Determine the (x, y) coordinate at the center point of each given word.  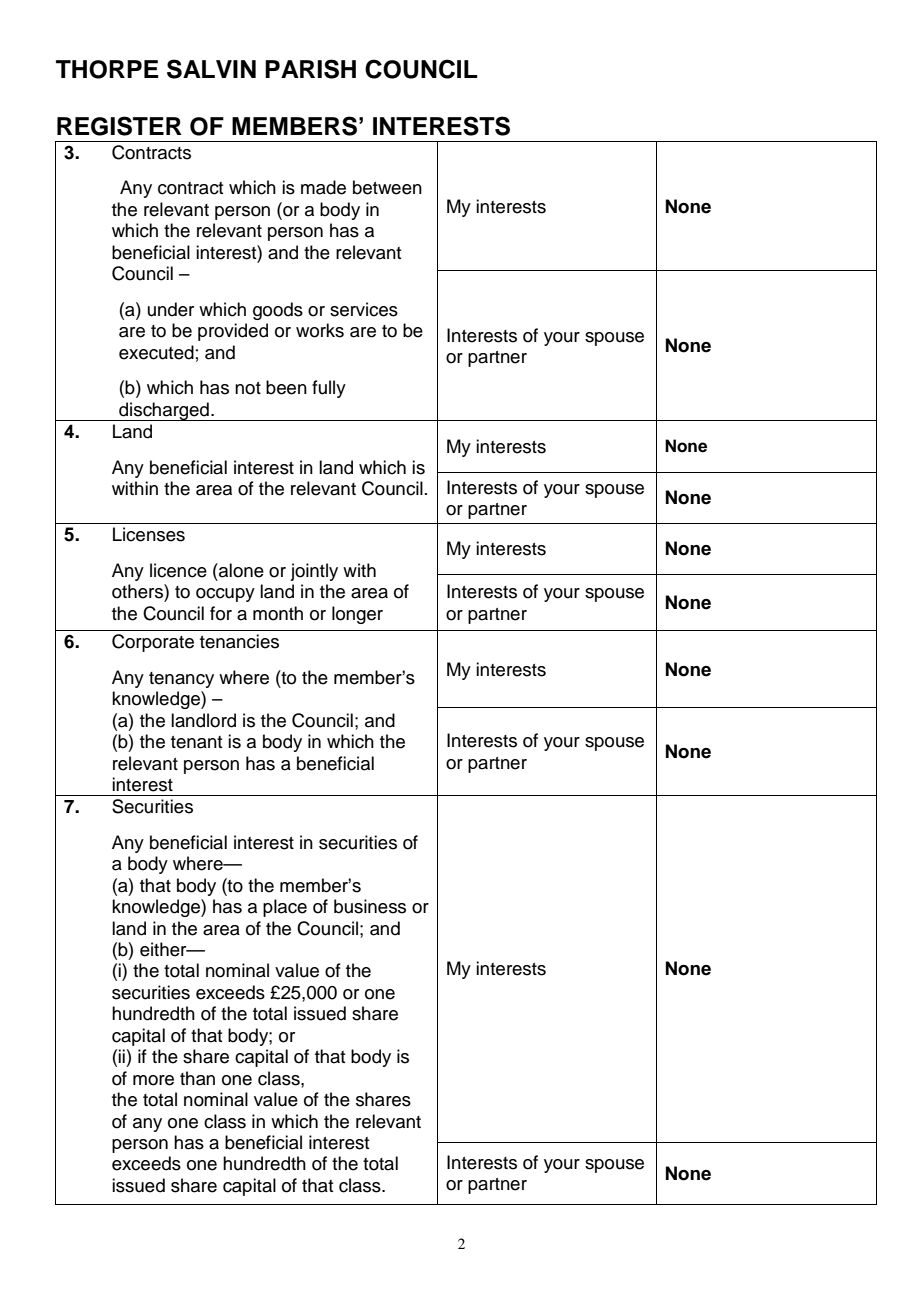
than (197, 1078)
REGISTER (119, 126)
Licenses (149, 534)
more (153, 1080)
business (370, 906)
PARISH (310, 69)
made (323, 187)
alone (240, 570)
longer (357, 615)
